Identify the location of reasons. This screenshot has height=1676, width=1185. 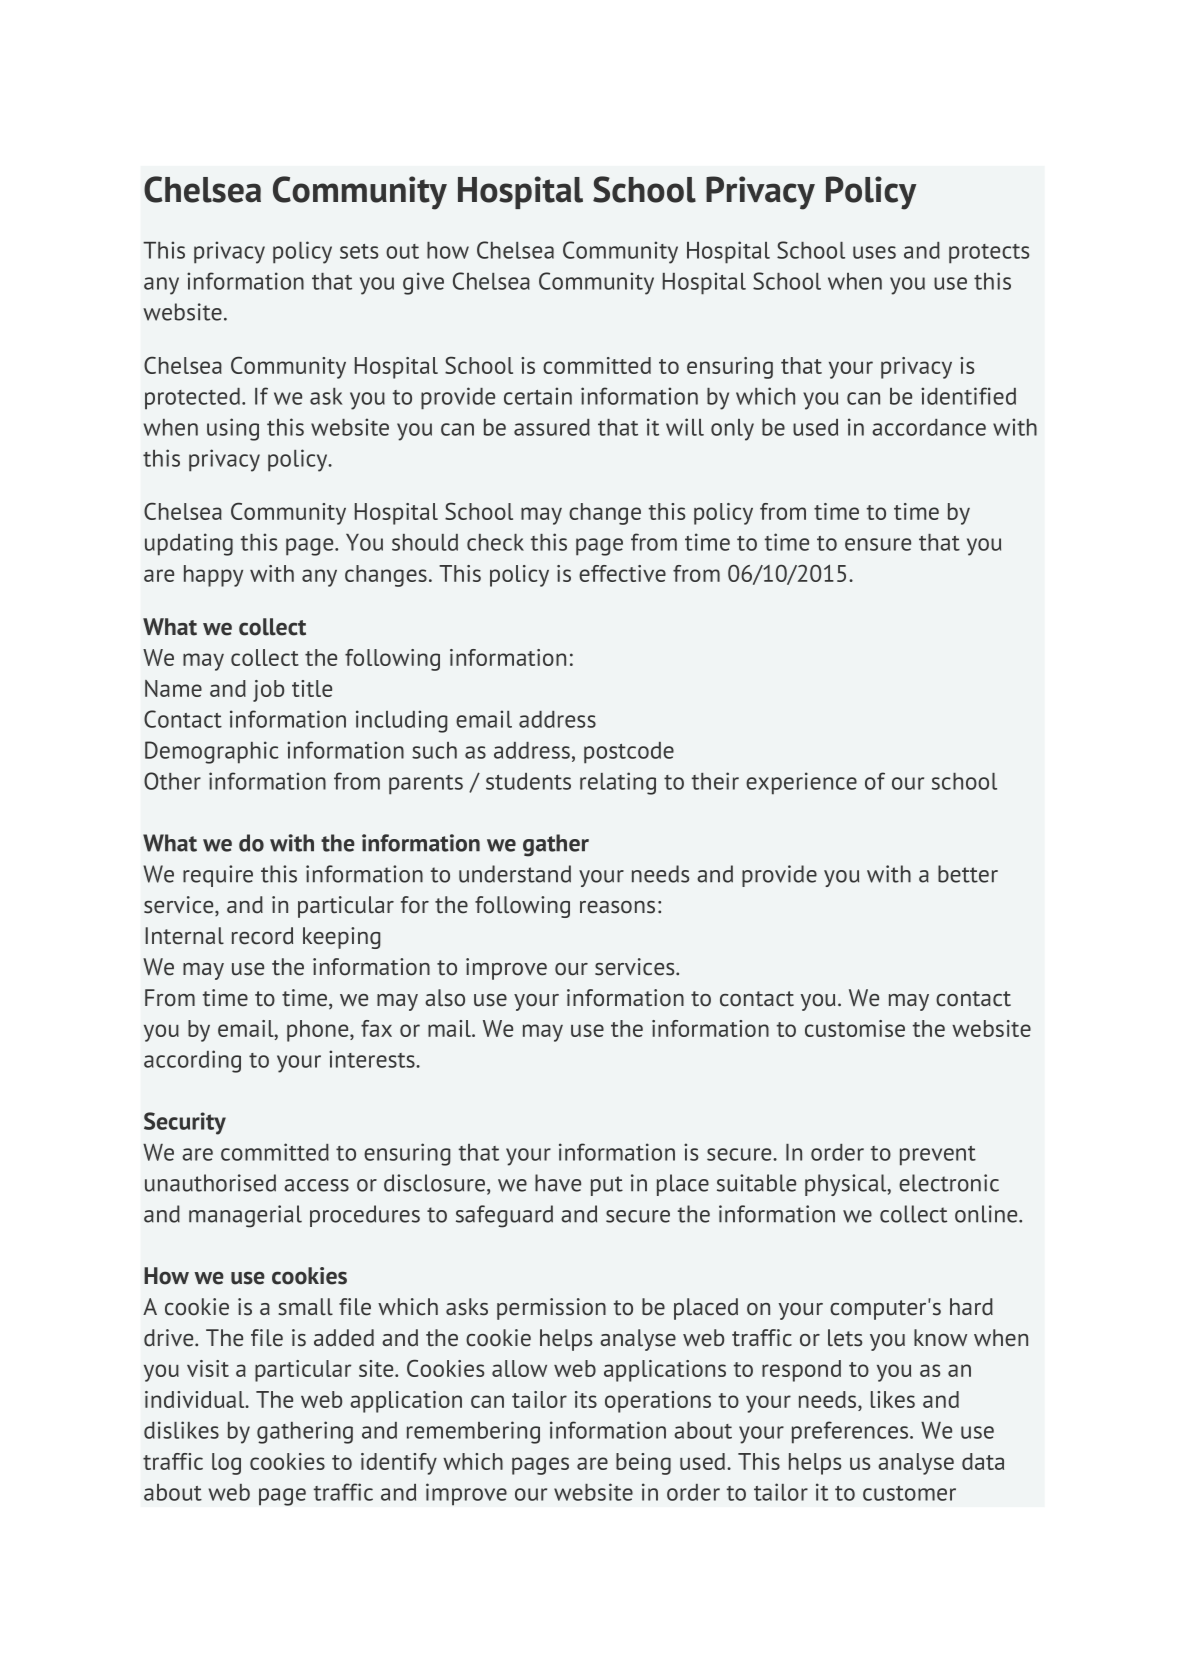
(617, 907).
